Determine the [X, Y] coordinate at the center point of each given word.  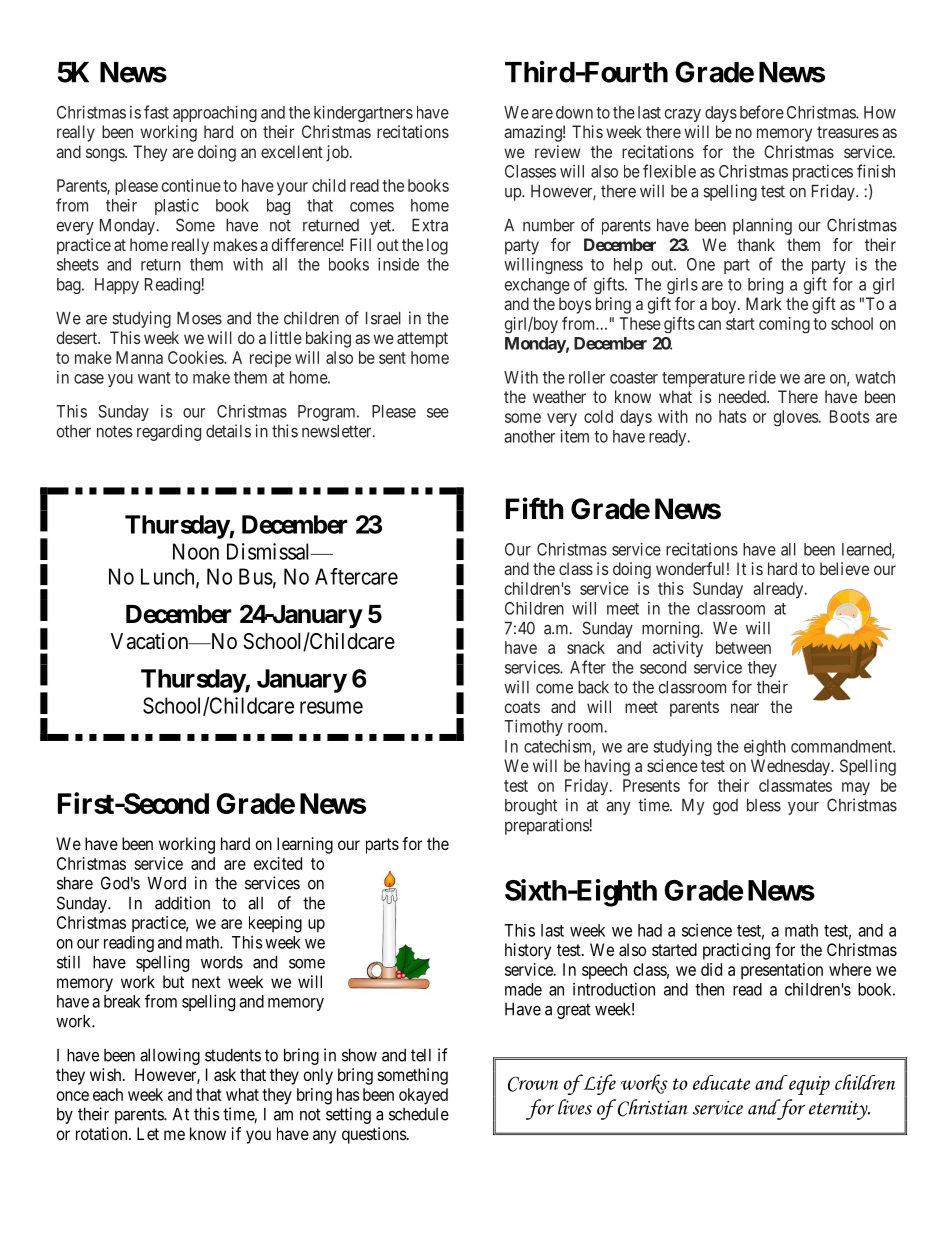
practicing [736, 951]
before [762, 112]
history [528, 951]
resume [331, 707]
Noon [196, 551]
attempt [422, 340]
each [108, 1094]
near [745, 708]
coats [522, 707]
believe [844, 568]
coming [784, 325]
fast [156, 112]
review [557, 151]
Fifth [535, 508]
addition [182, 903]
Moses [199, 318]
